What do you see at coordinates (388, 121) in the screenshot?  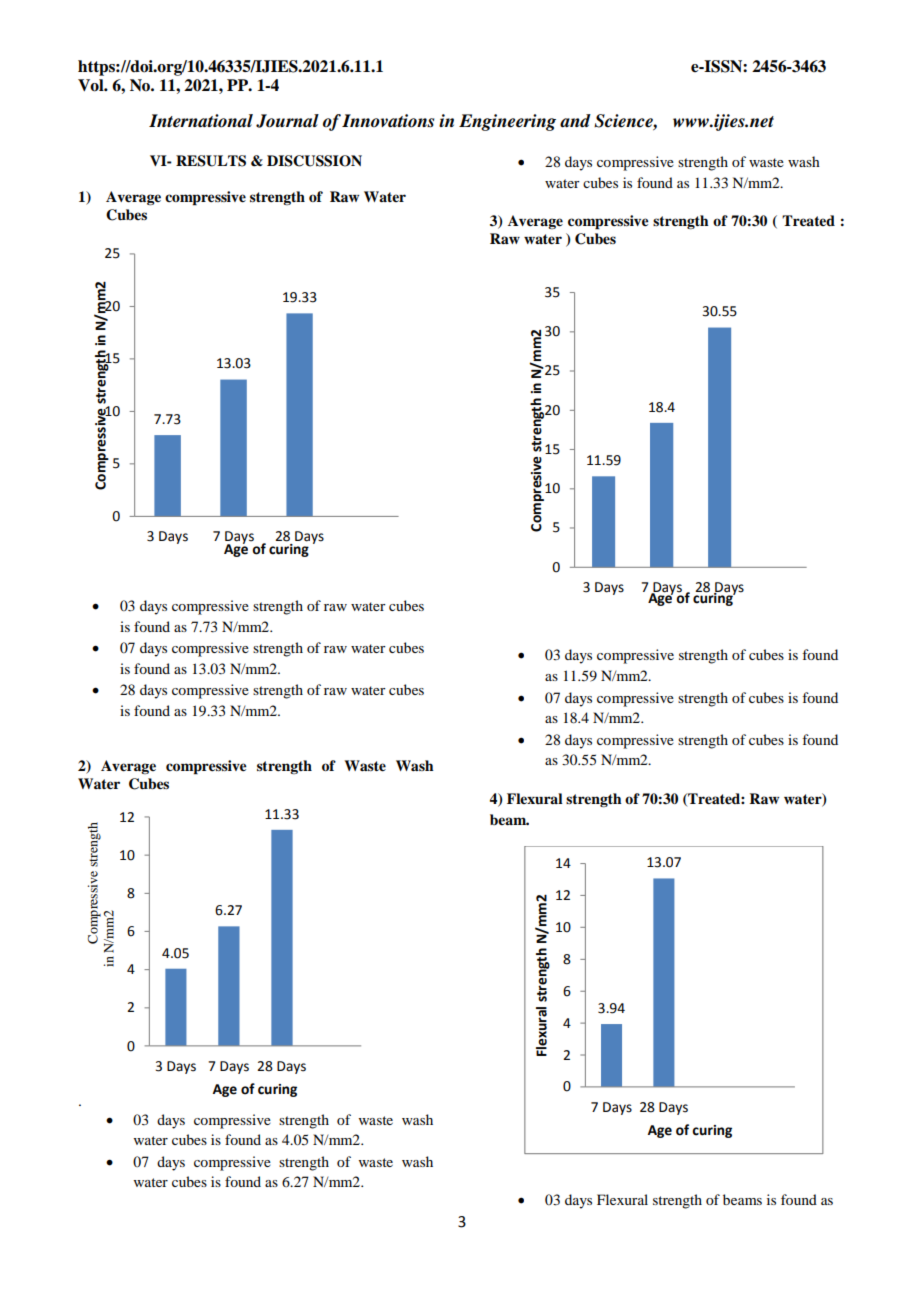 I see `Innovations` at bounding box center [388, 121].
